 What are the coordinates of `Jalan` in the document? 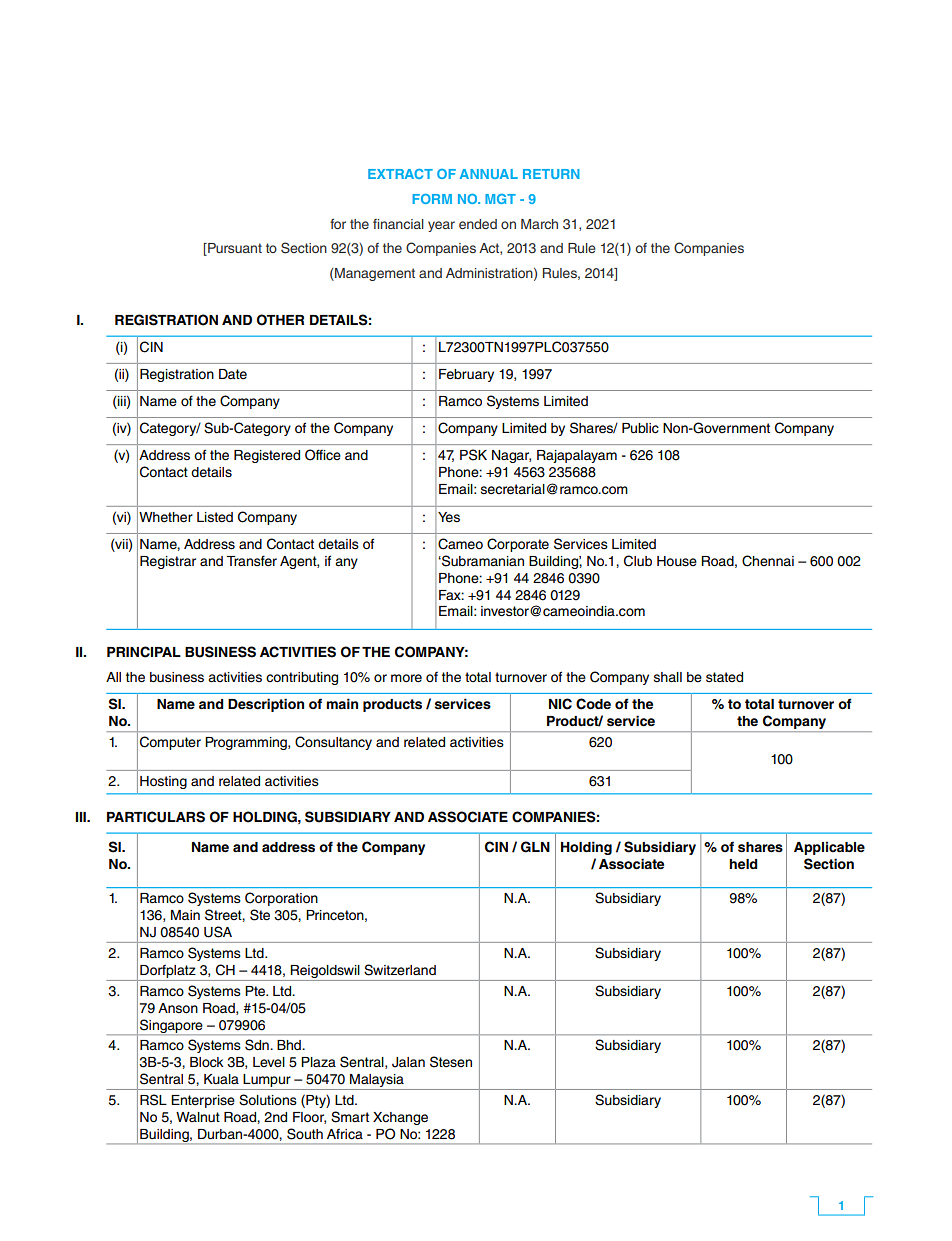 It's located at (408, 1062).
